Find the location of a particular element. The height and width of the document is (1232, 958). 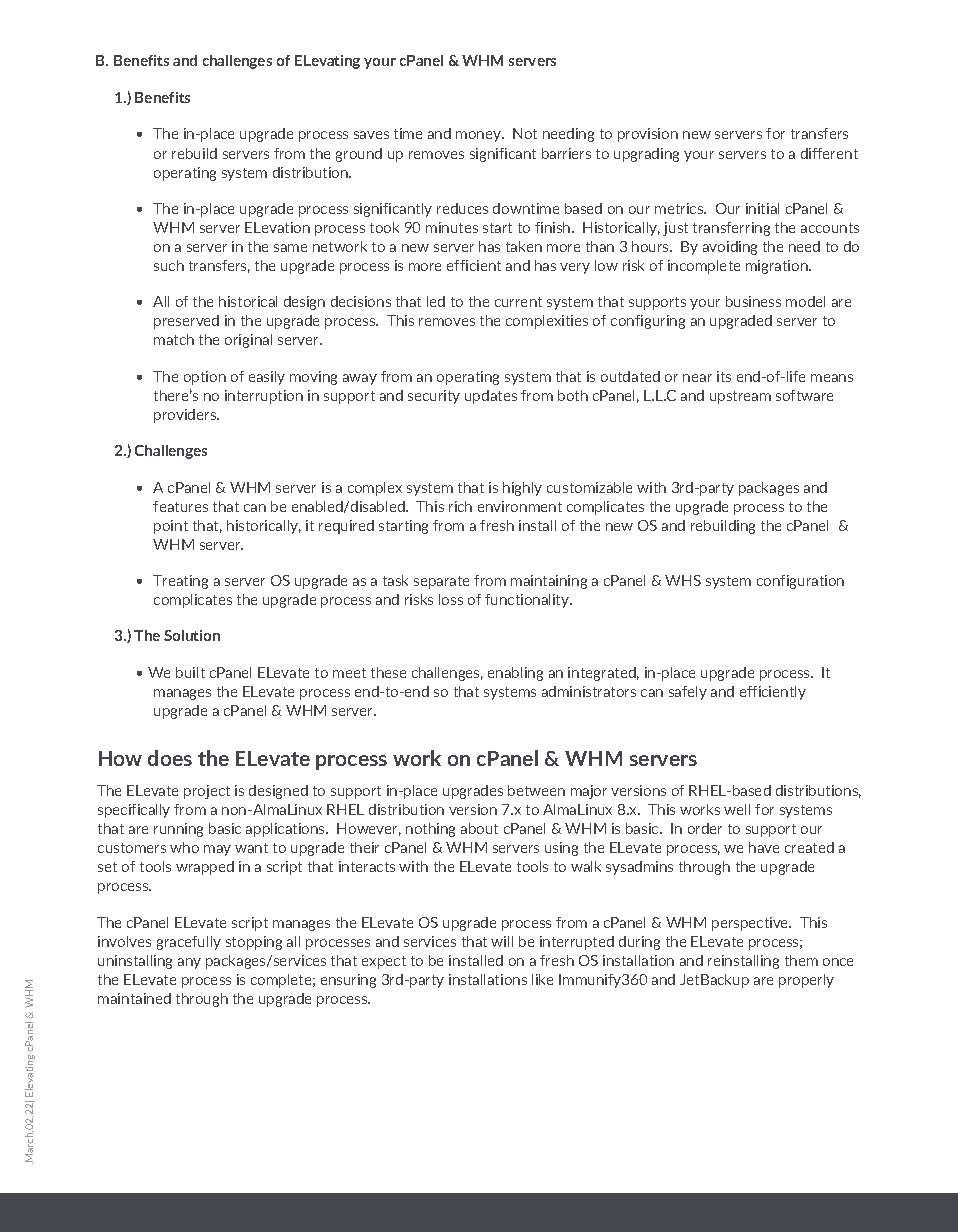

updates is located at coordinates (491, 397).
